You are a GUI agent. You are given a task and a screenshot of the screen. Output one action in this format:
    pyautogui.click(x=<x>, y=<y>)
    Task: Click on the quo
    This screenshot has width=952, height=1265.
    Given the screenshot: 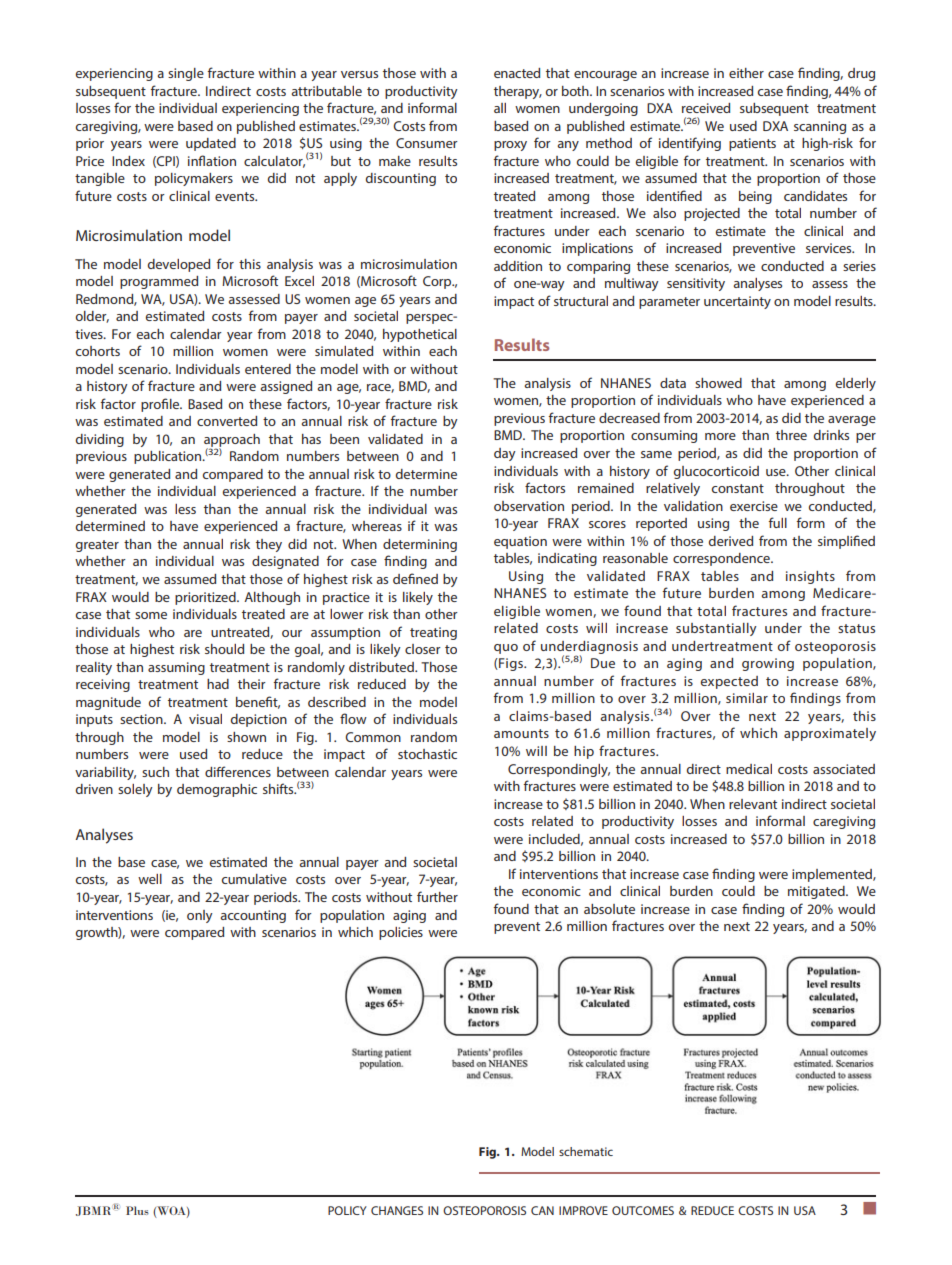 What is the action you would take?
    pyautogui.click(x=506, y=649)
